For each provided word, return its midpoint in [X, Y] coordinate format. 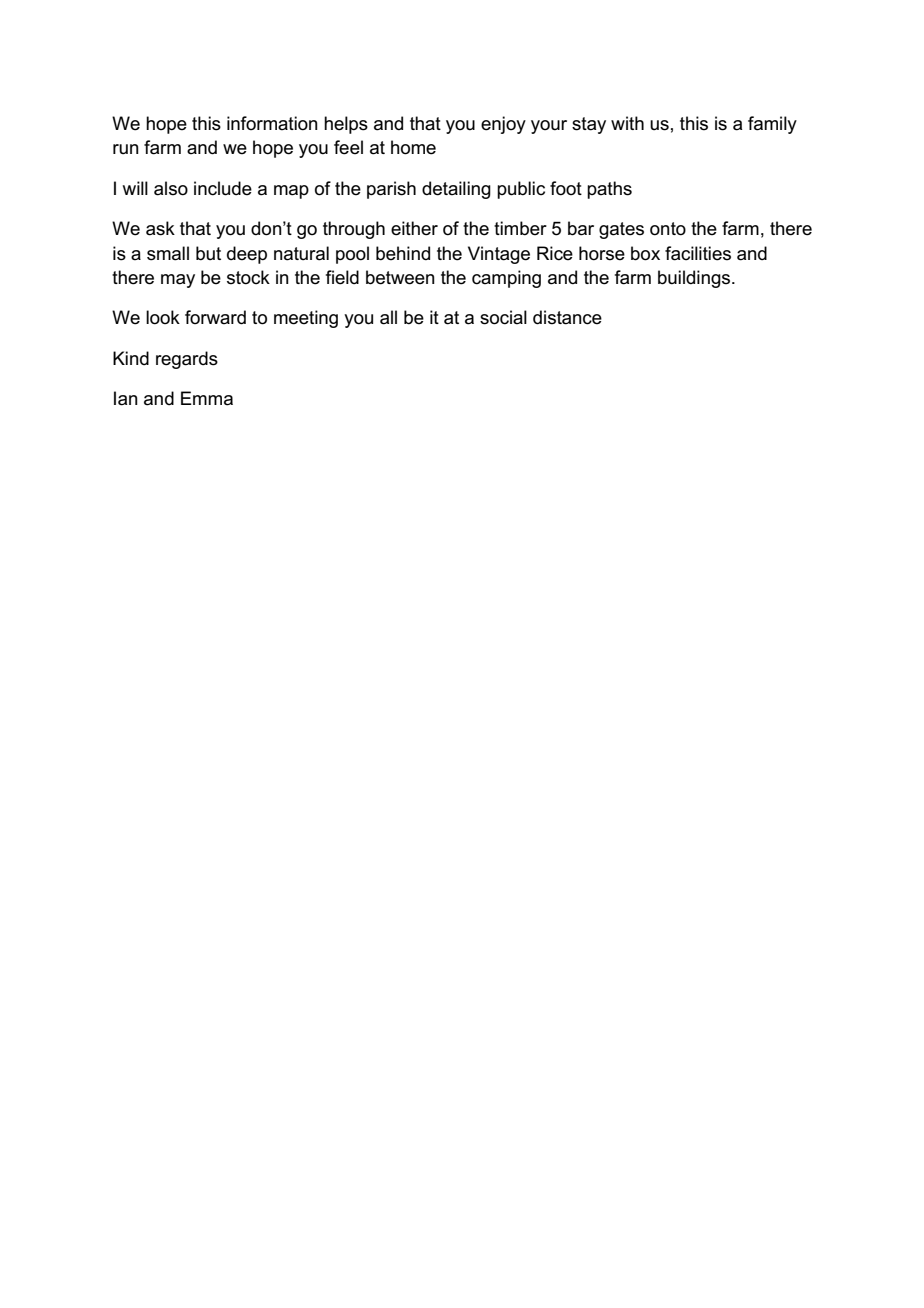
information [272, 123]
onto [668, 229]
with [627, 123]
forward [215, 317]
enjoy [503, 125]
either [414, 228]
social [503, 317]
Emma [207, 398]
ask [160, 228]
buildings [694, 279]
